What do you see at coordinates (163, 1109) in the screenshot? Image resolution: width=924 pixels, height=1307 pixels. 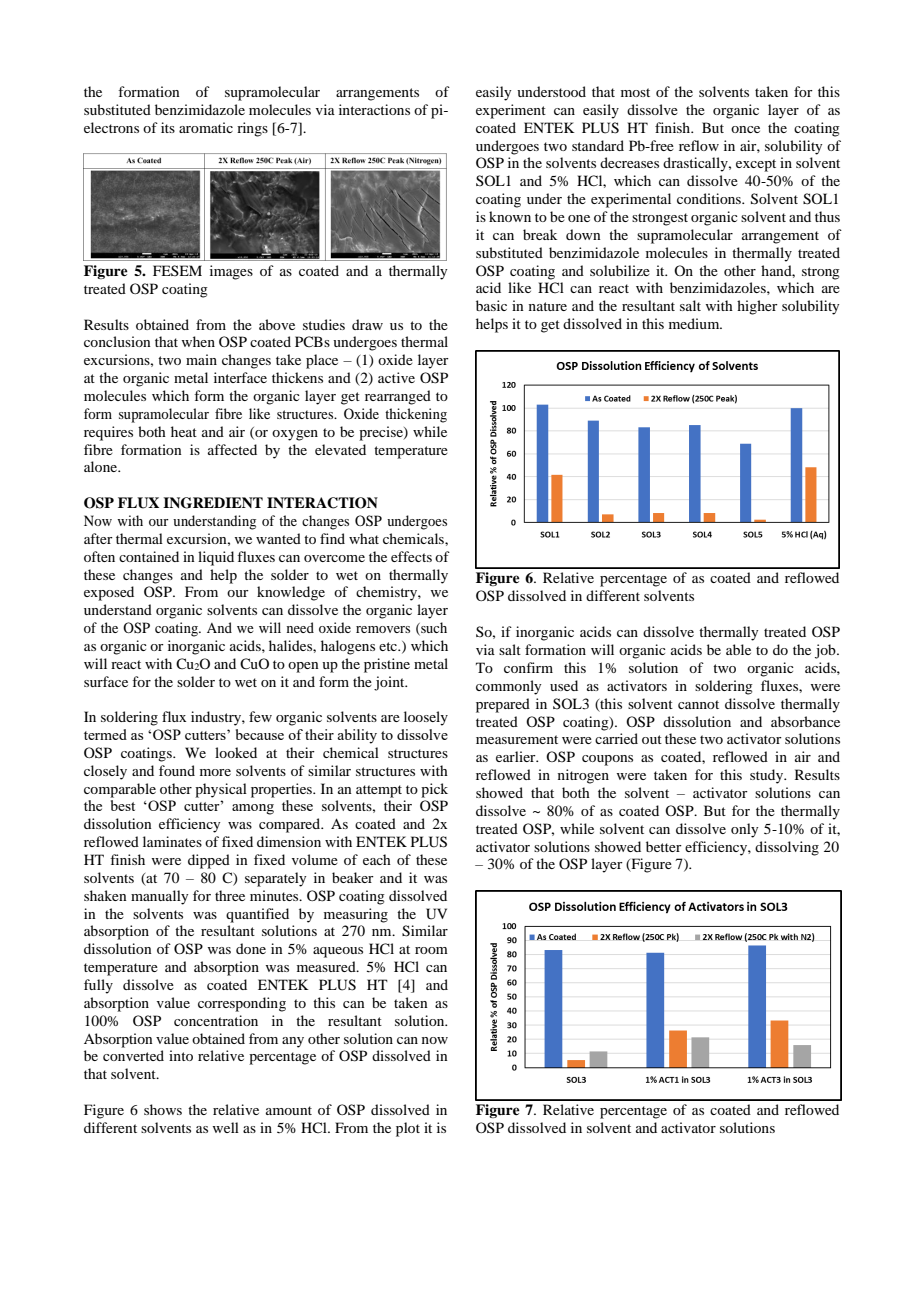 I see `shows` at bounding box center [163, 1109].
